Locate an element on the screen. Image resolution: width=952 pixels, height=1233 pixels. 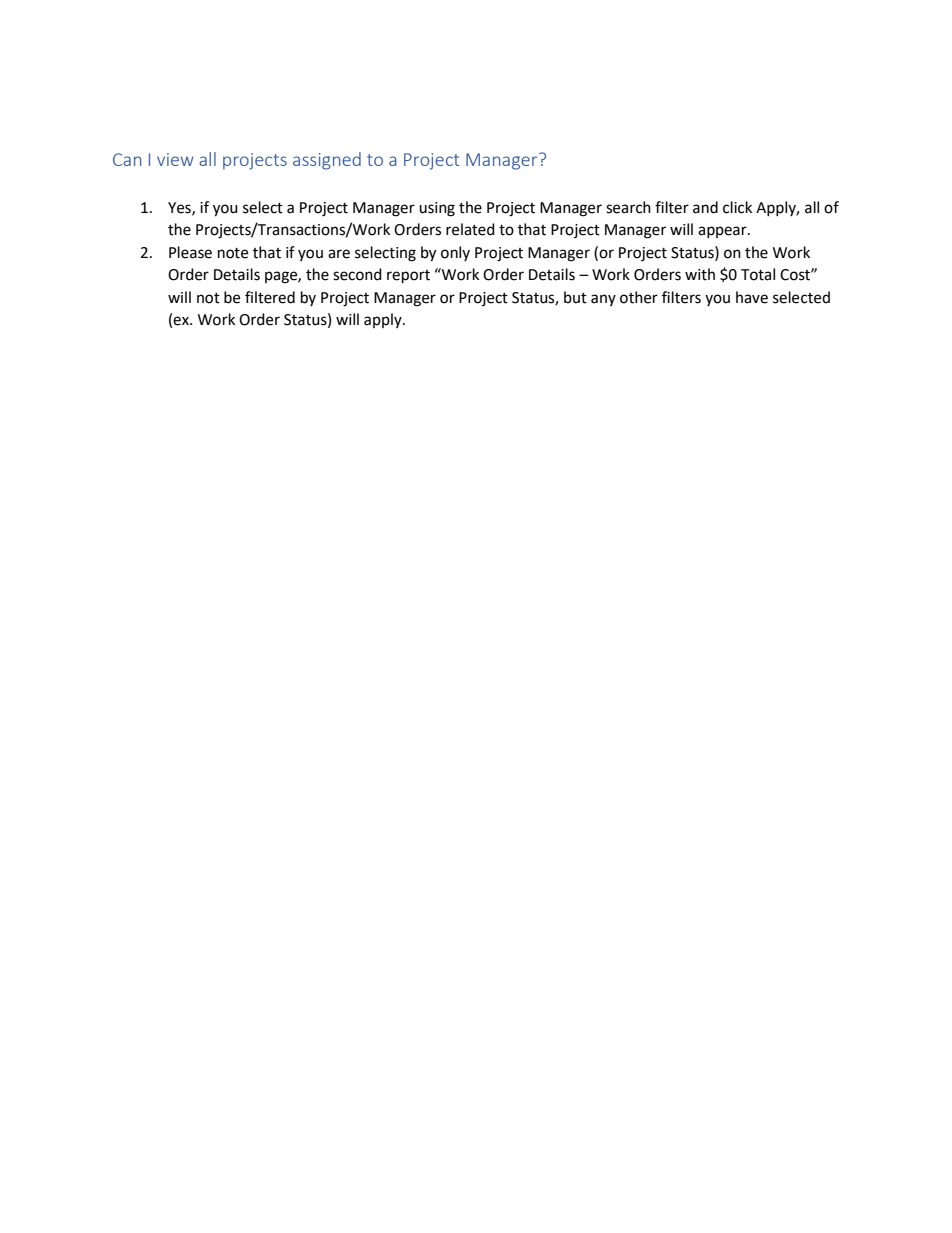
related is located at coordinates (470, 229).
